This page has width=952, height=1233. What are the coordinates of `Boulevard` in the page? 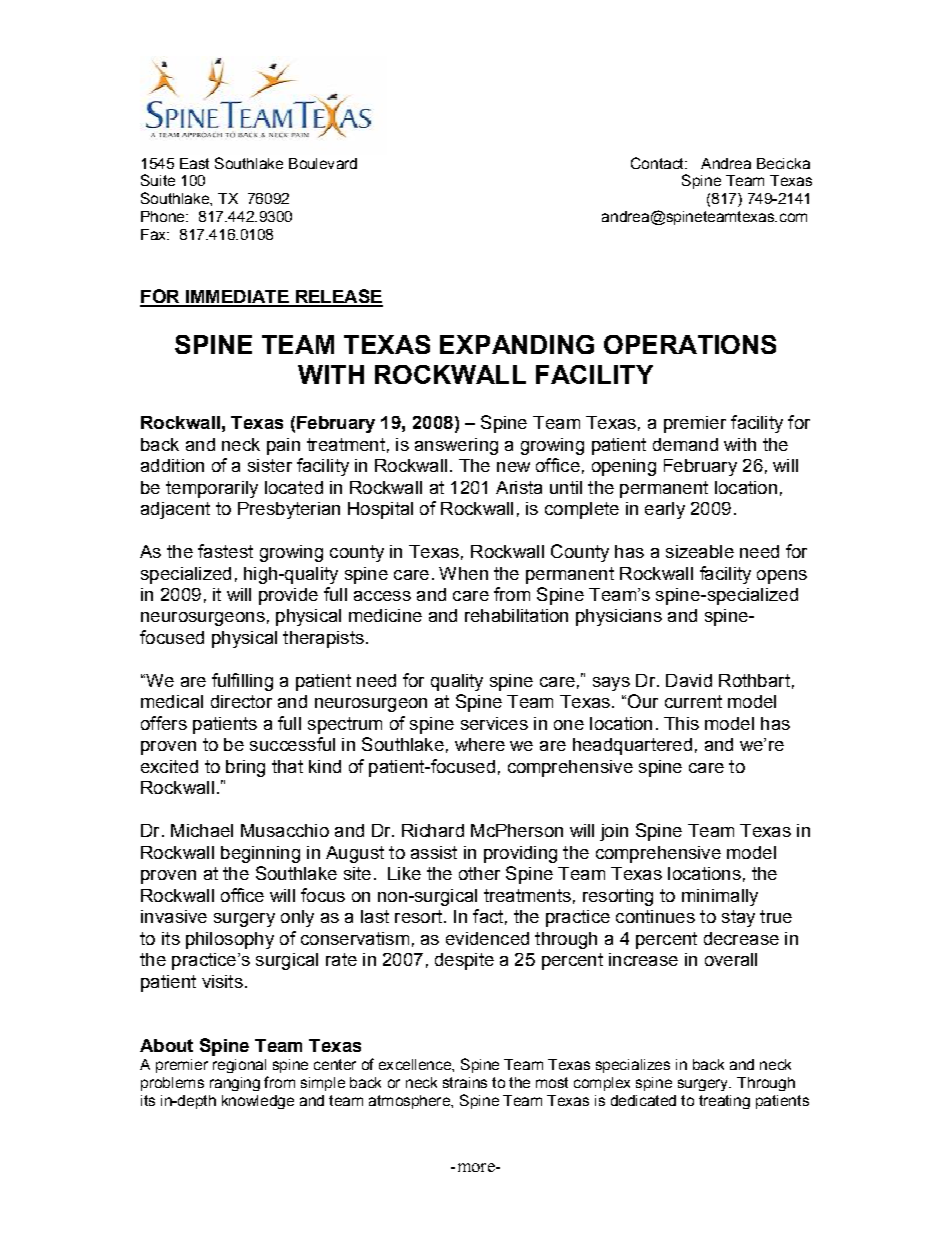 It's located at (323, 163).
